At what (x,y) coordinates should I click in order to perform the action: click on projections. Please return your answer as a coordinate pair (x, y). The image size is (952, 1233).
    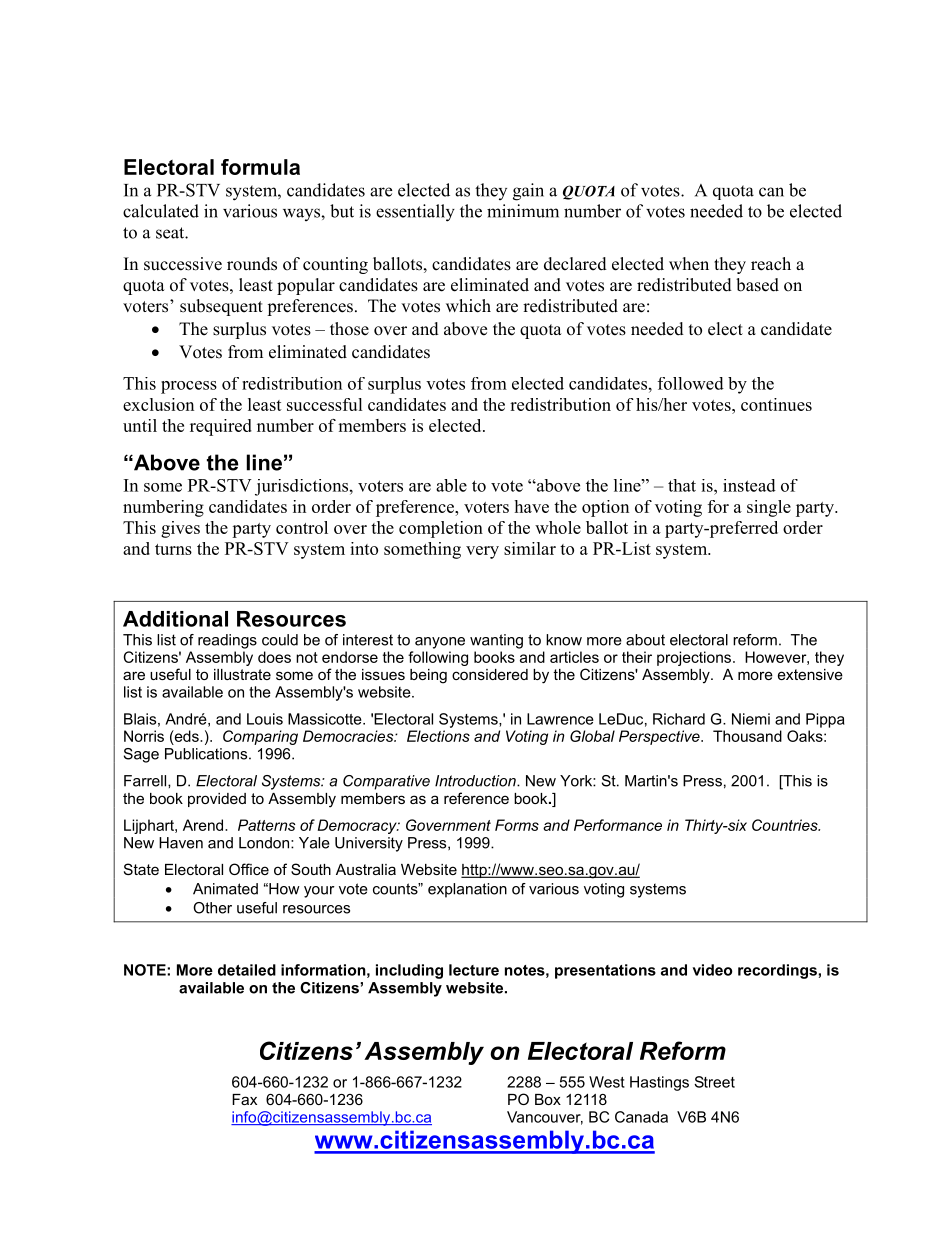
    Looking at the image, I should click on (695, 658).
